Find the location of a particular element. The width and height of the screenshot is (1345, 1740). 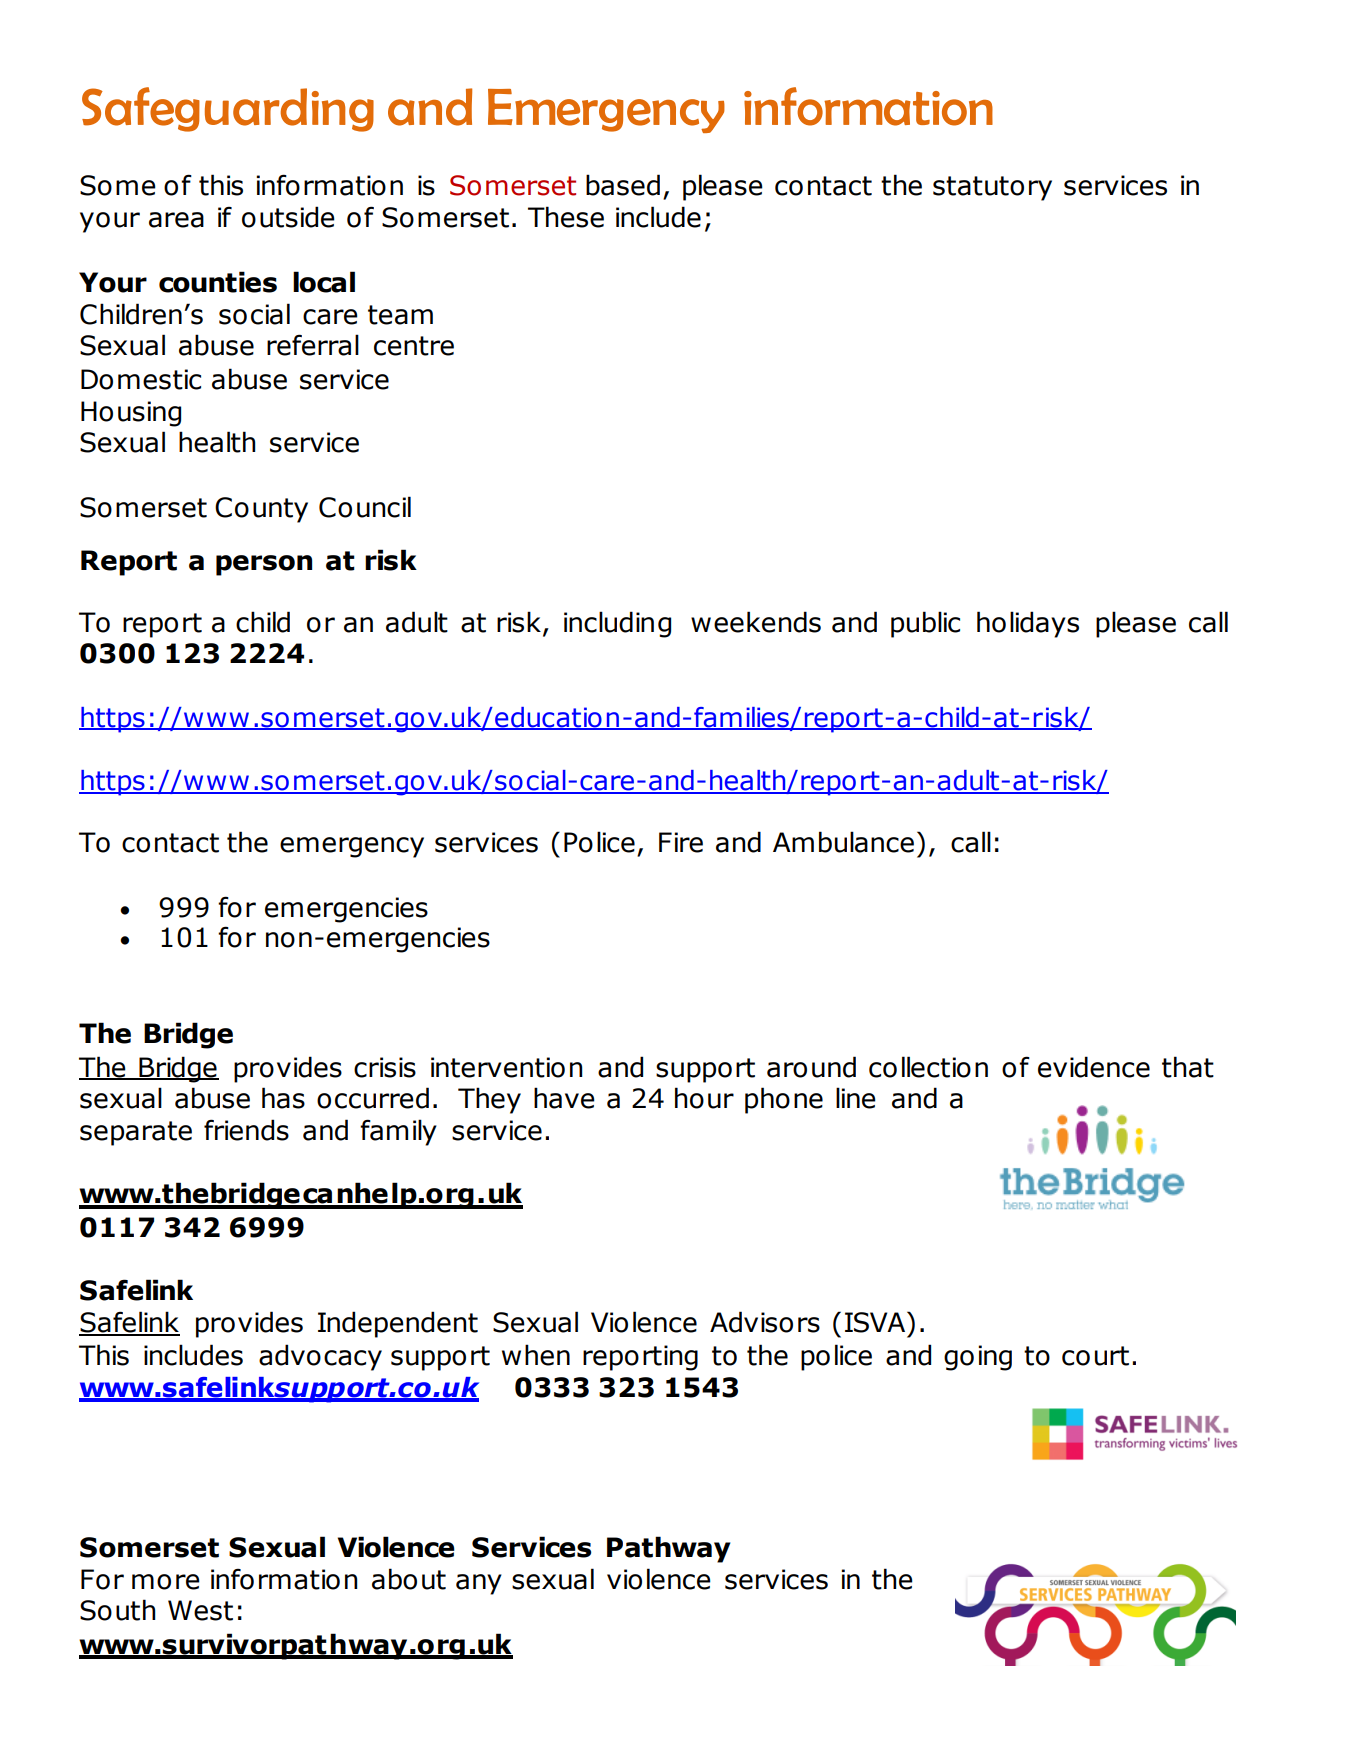

based is located at coordinates (623, 185).
